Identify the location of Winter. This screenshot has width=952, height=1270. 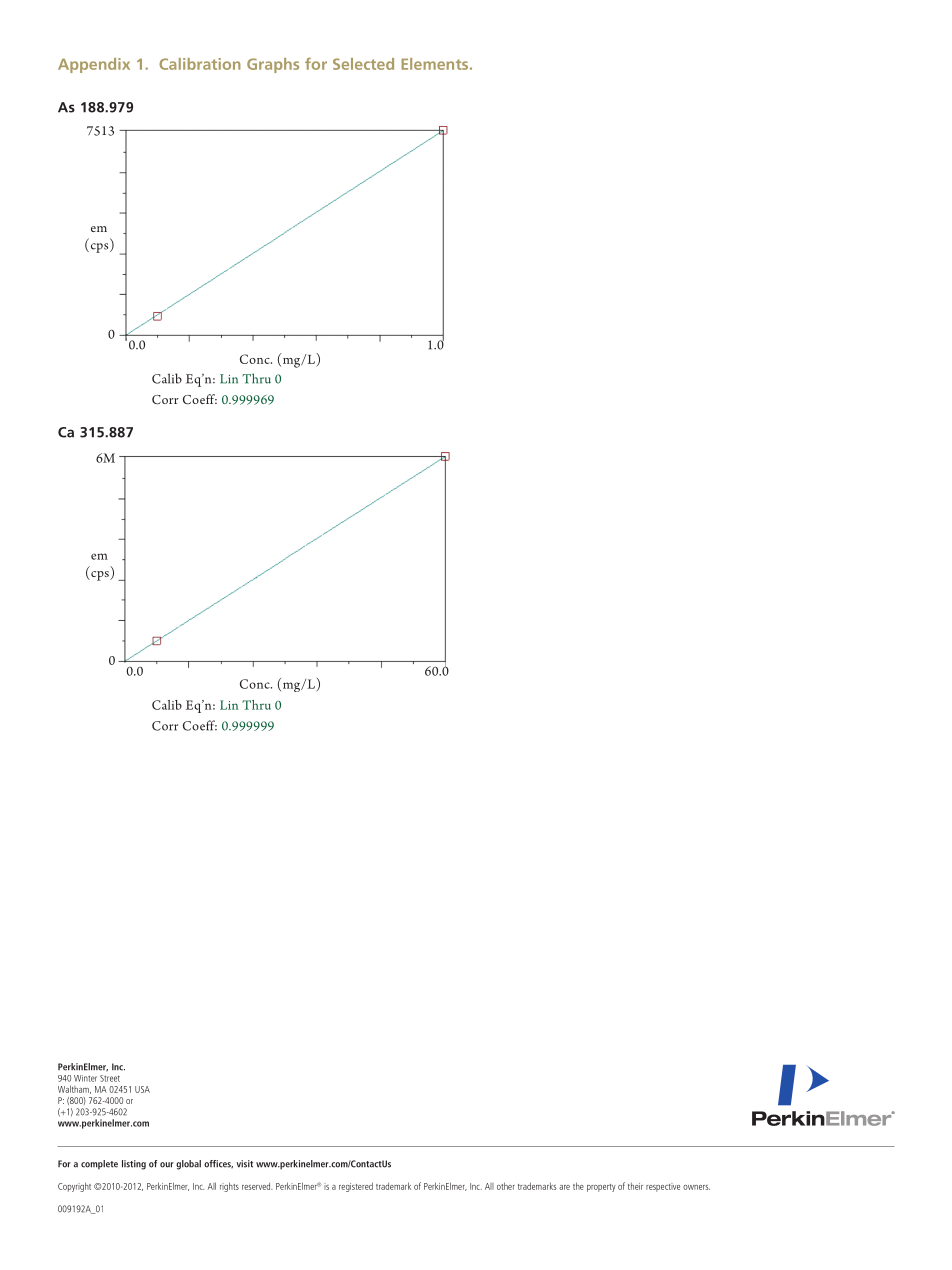
(85, 1078).
